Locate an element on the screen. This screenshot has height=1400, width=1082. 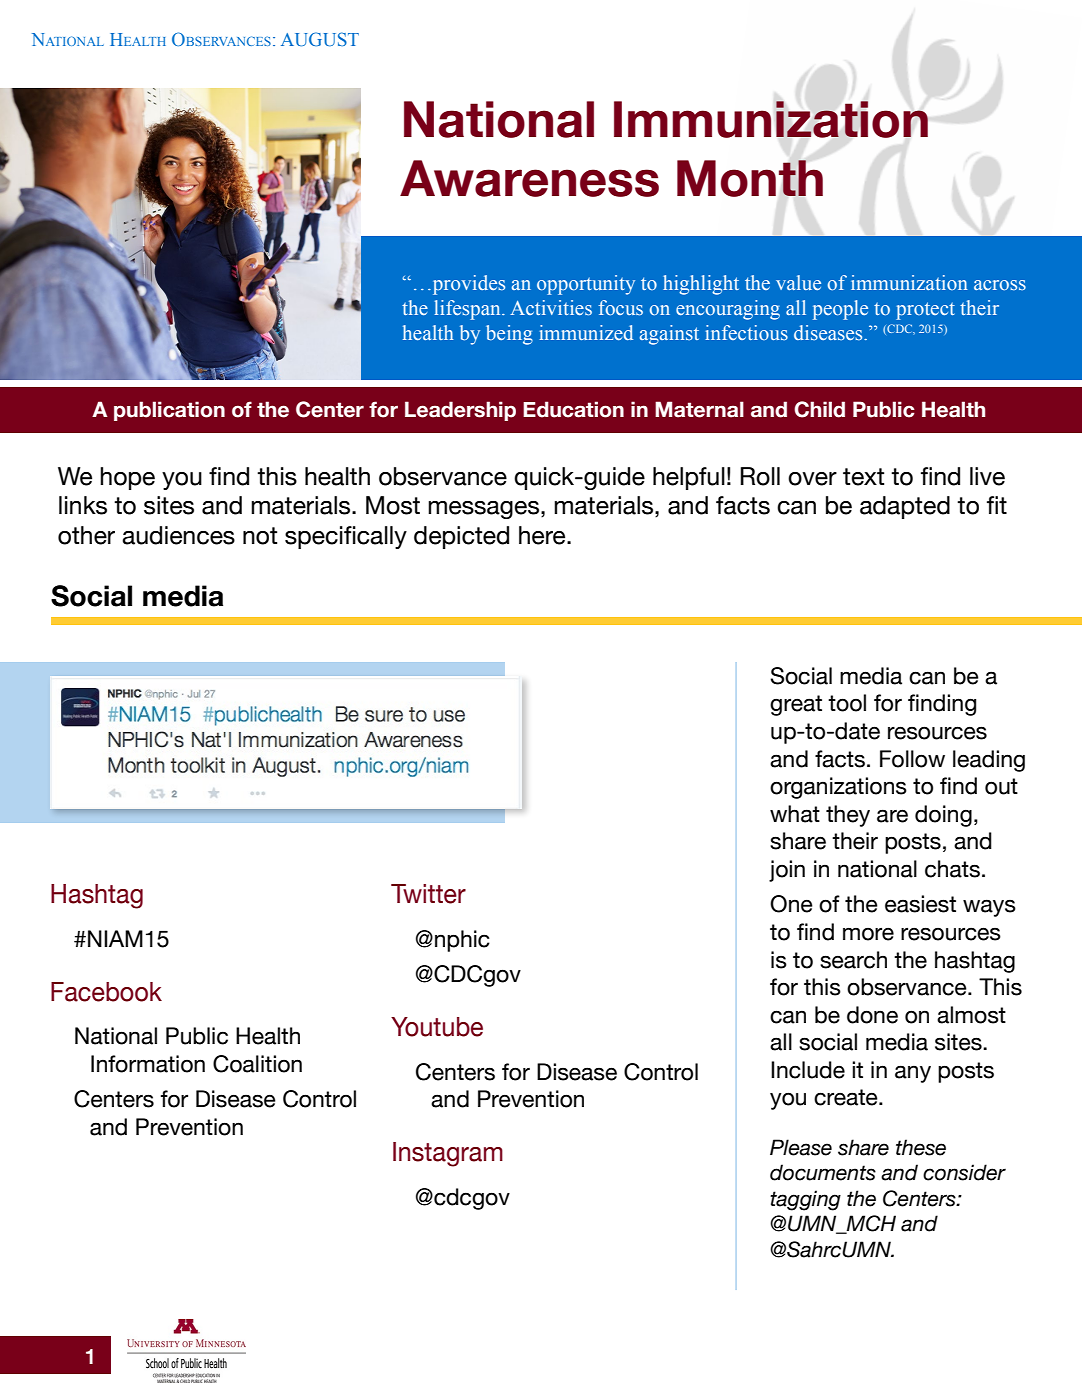
Instagram is located at coordinates (448, 1154).
